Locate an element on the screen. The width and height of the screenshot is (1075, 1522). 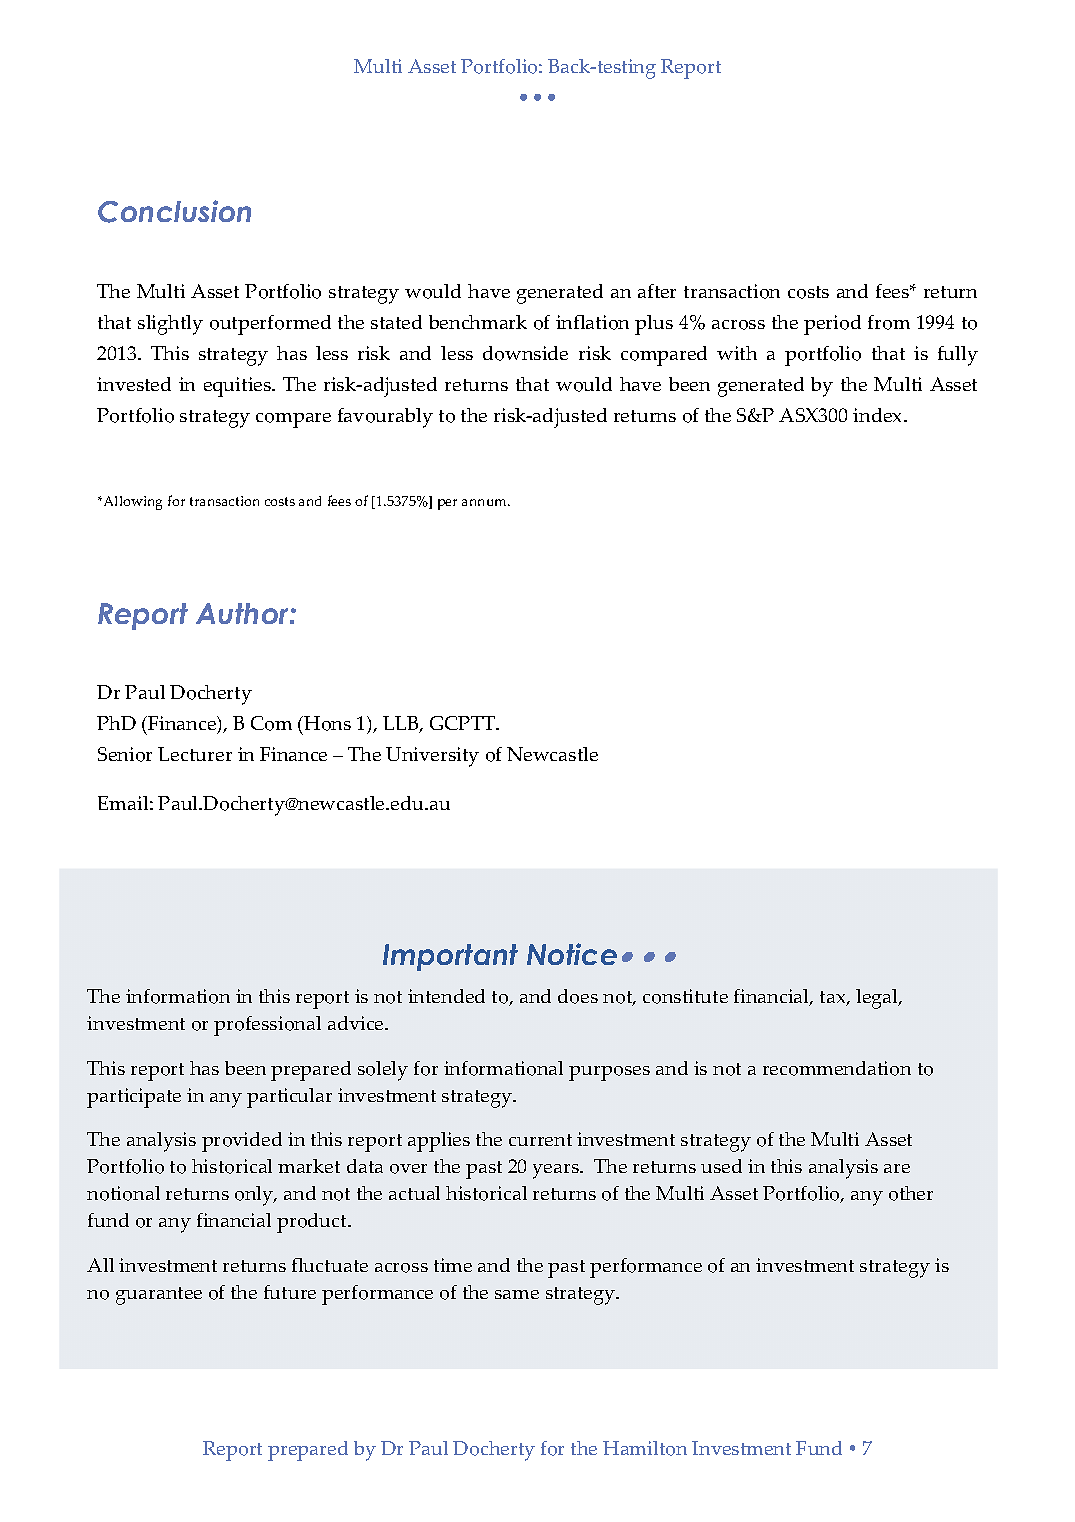
Conclusion is located at coordinates (174, 211).
